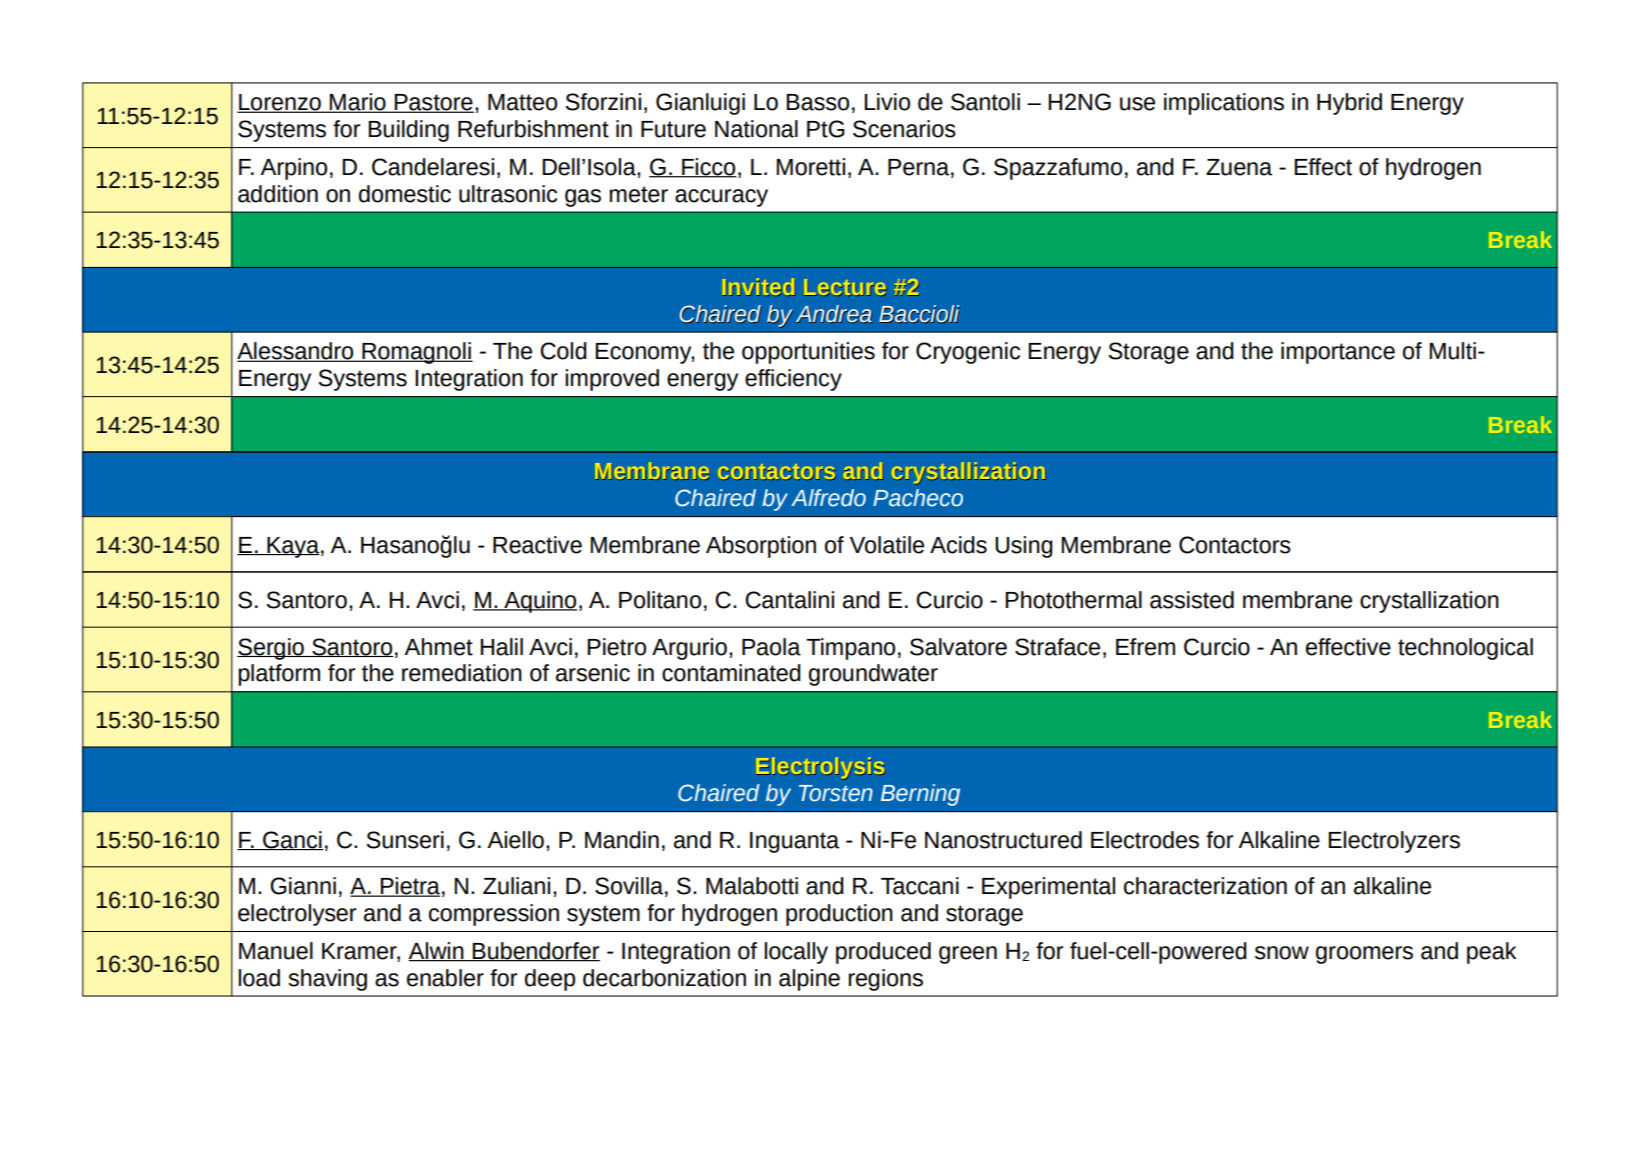  What do you see at coordinates (883, 953) in the screenshot?
I see `produced` at bounding box center [883, 953].
